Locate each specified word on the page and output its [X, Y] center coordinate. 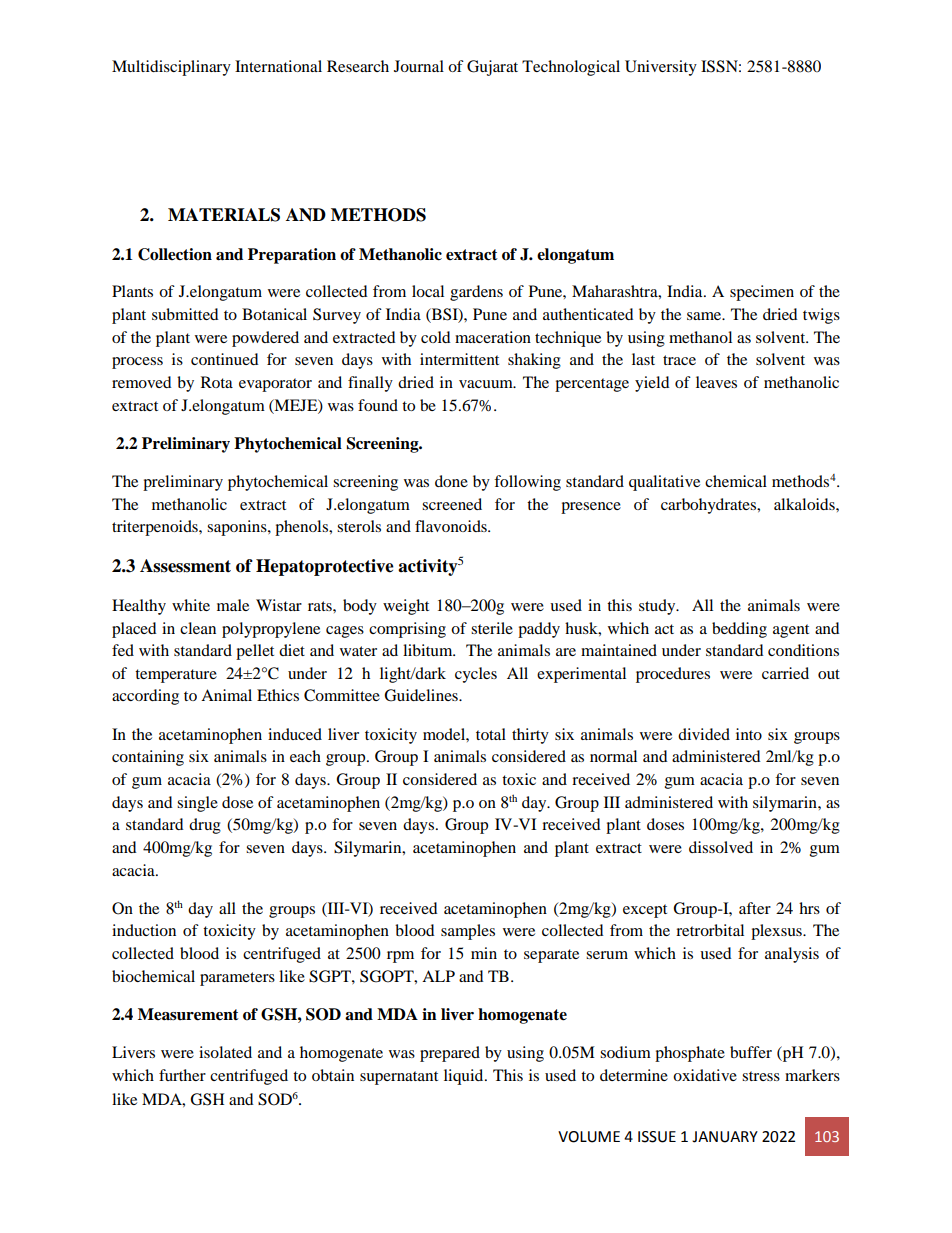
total [491, 734]
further [182, 1075]
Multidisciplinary [171, 68]
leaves [716, 382]
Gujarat [492, 68]
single [197, 804]
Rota [217, 382]
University [661, 68]
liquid [465, 1077]
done [451, 481]
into [749, 734]
